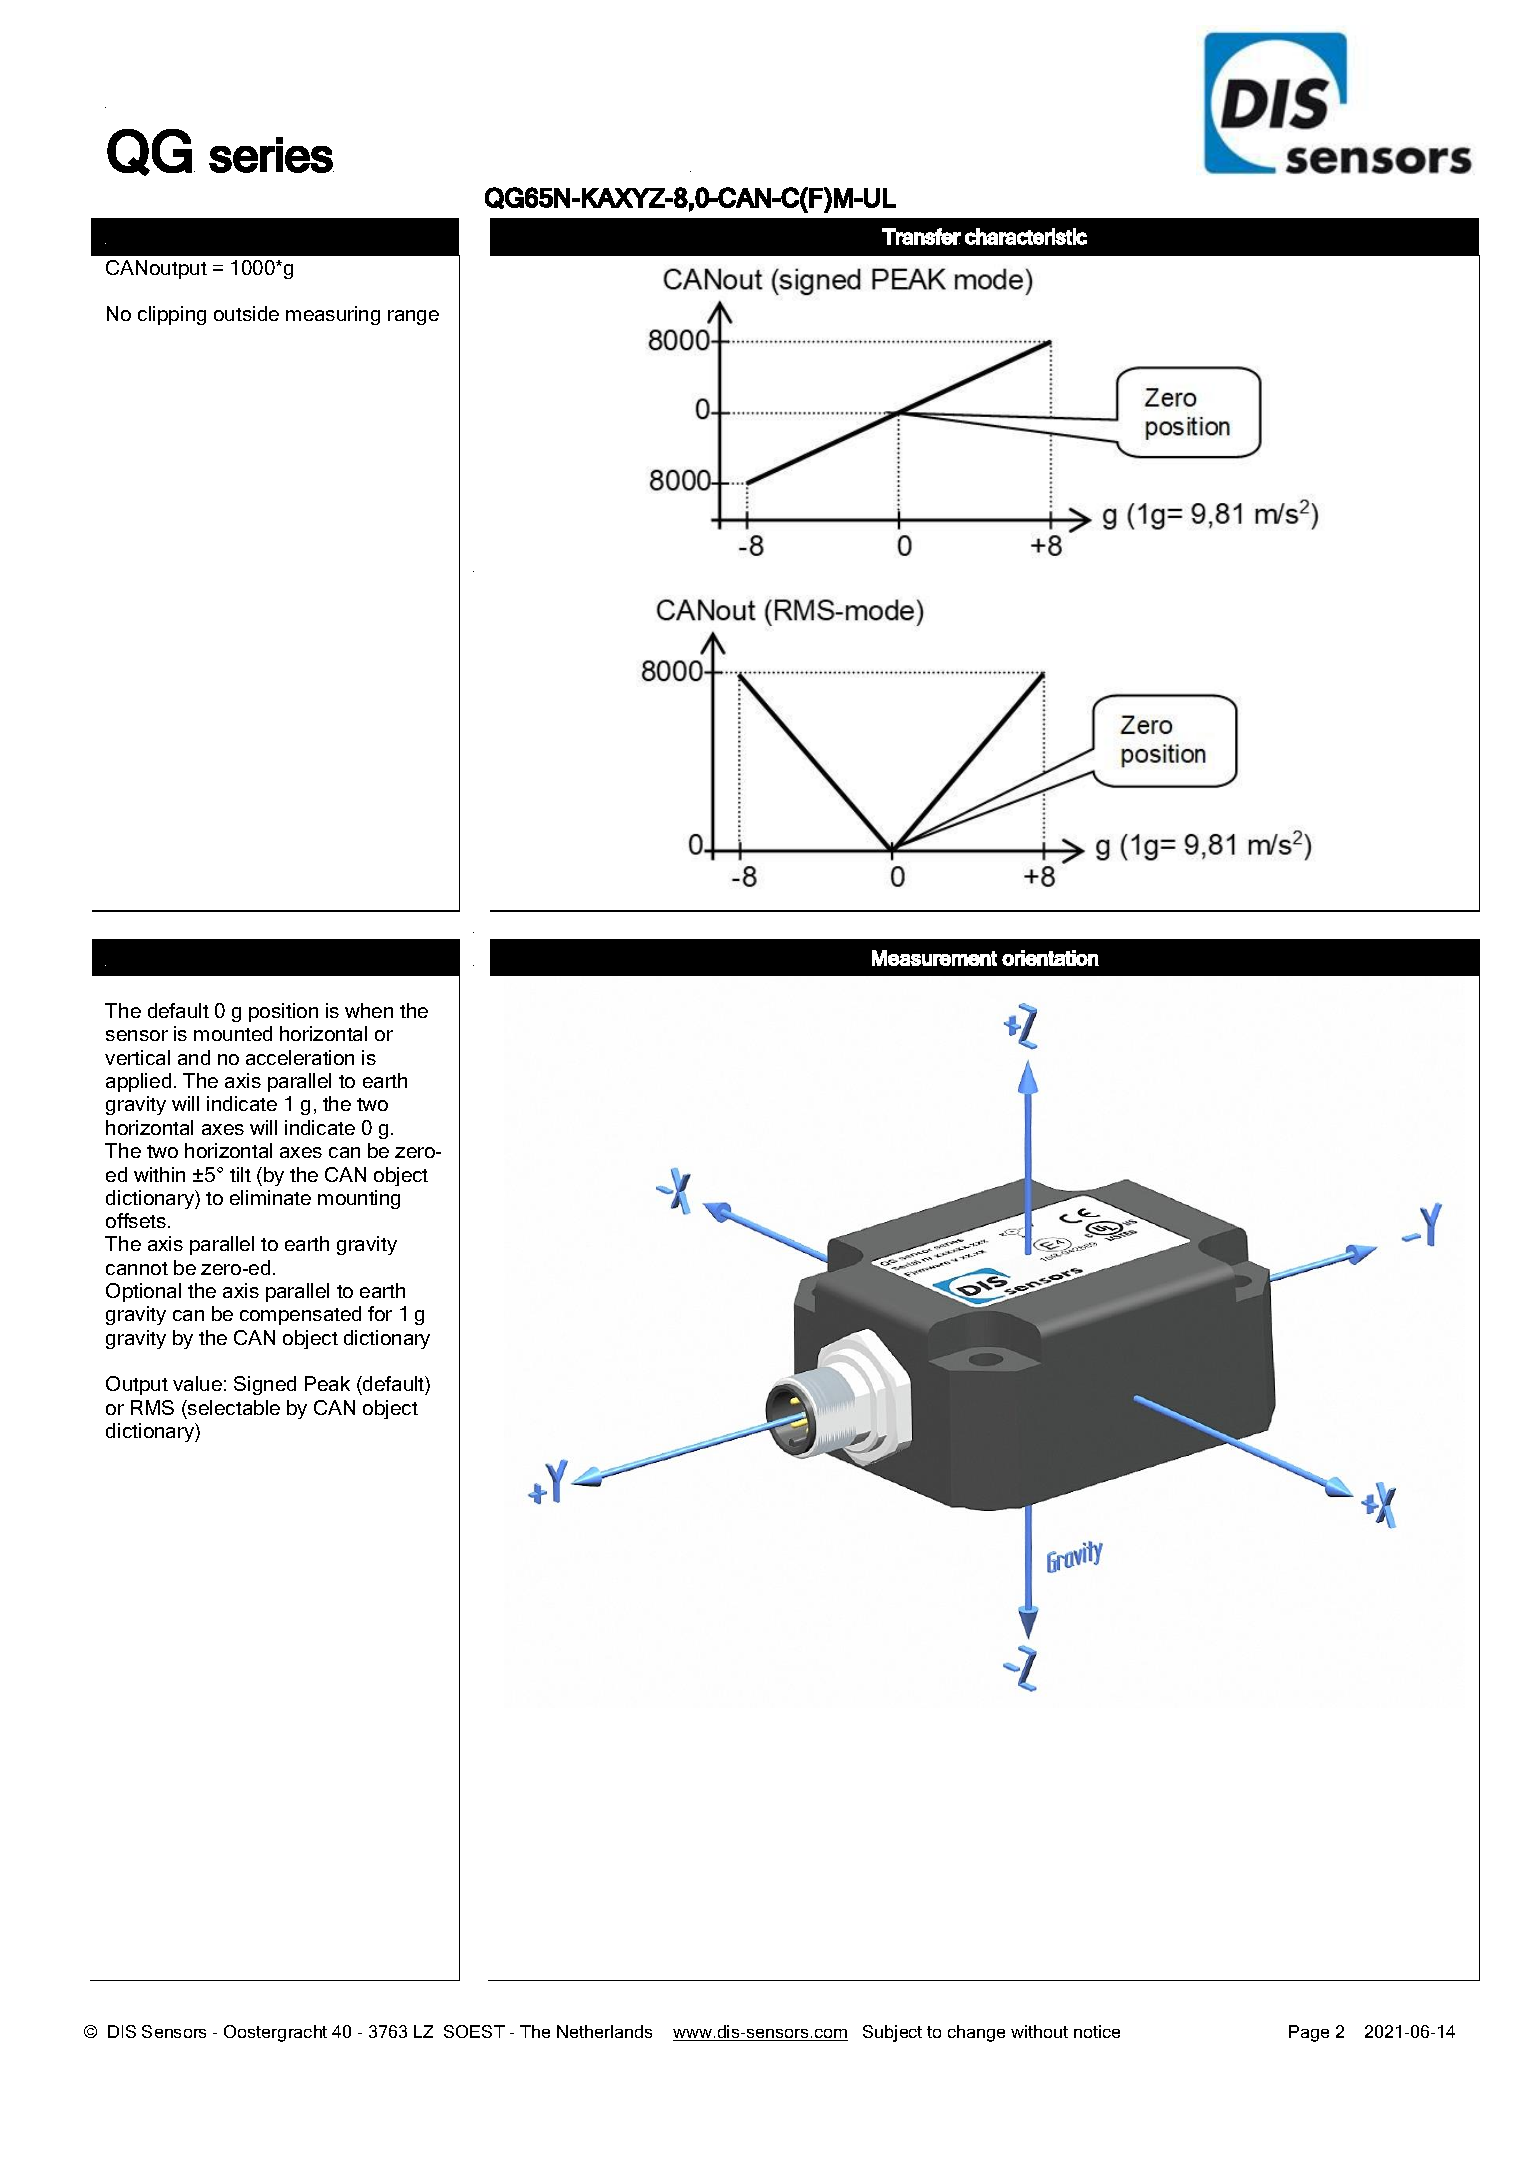 The height and width of the screenshot is (2169, 1533). I want to click on for, so click(380, 1313).
